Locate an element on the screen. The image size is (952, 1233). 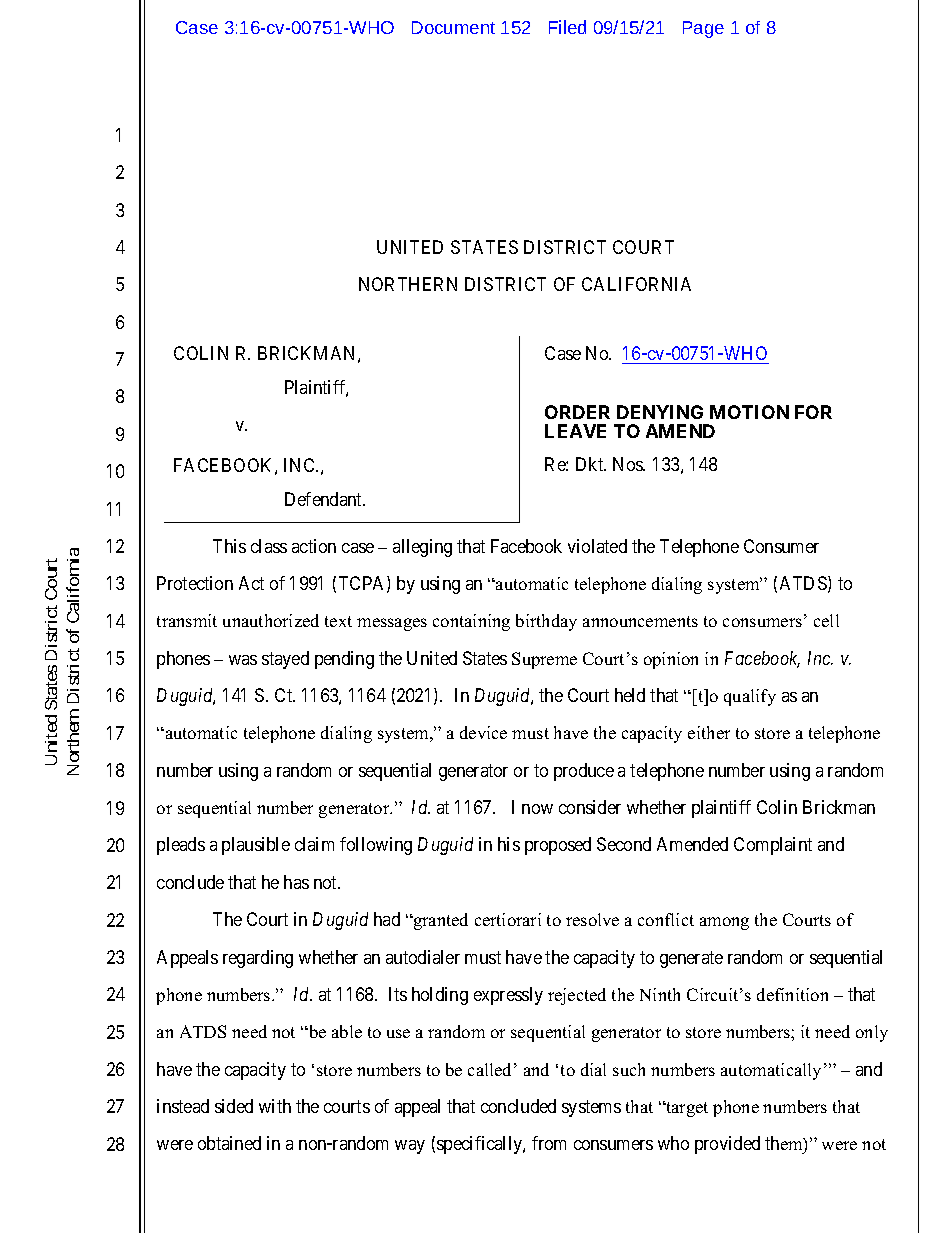
Document is located at coordinates (453, 27).
